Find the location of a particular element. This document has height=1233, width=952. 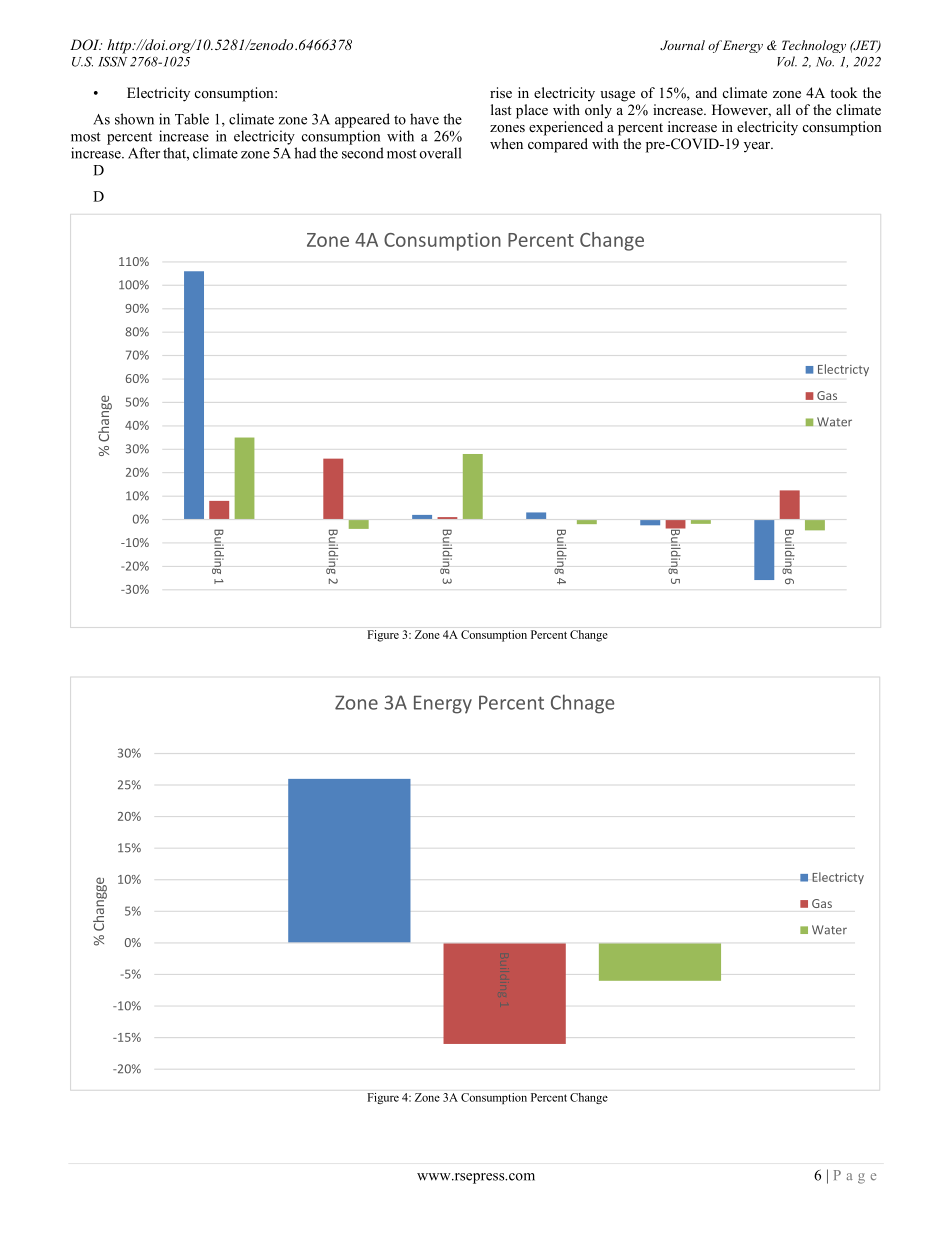

and is located at coordinates (706, 92).
